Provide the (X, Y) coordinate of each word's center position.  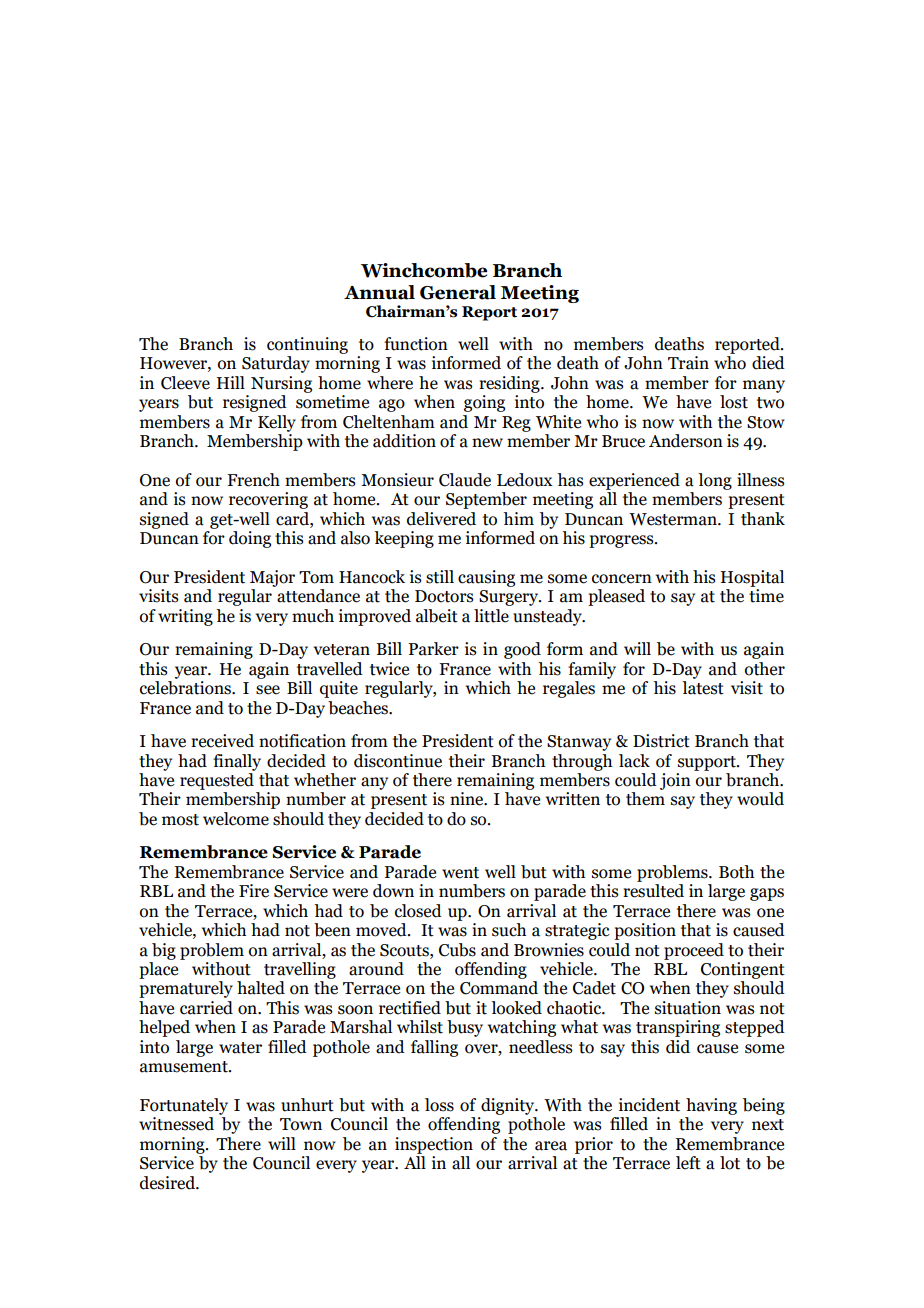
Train (688, 363)
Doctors (444, 596)
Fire (254, 891)
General (458, 292)
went (460, 873)
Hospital (752, 578)
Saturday (276, 364)
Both (736, 872)
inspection (434, 1145)
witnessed (176, 1124)
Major (272, 578)
